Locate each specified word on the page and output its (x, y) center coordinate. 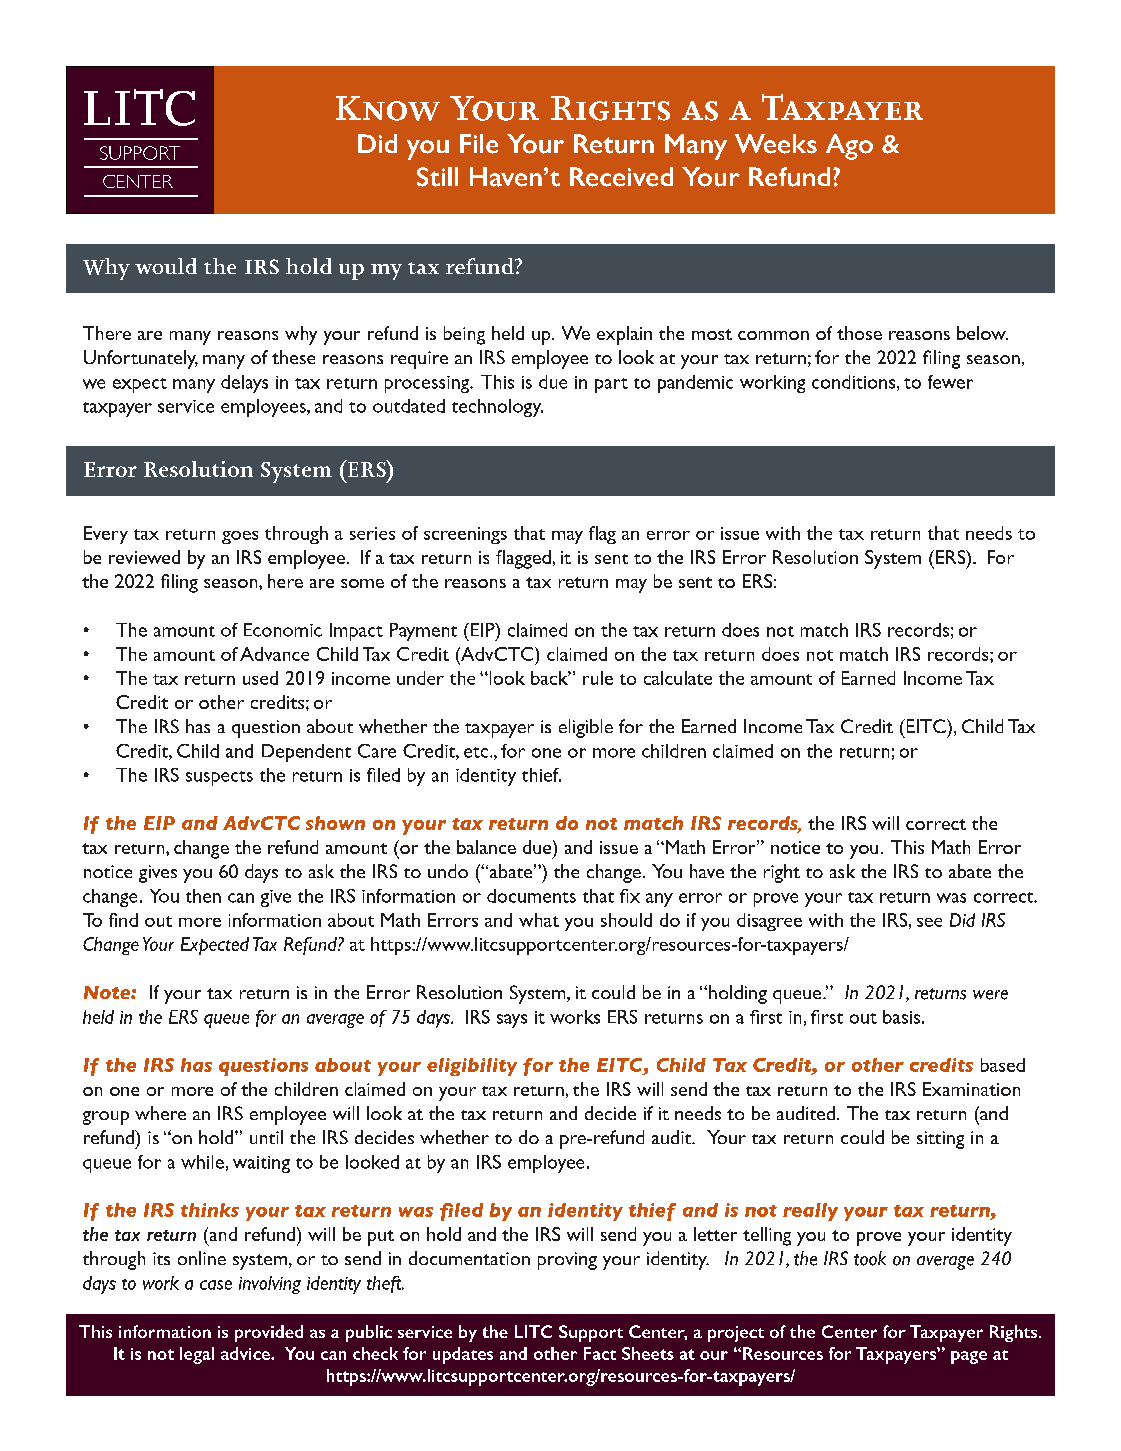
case (216, 1285)
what (539, 920)
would (166, 266)
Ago (849, 147)
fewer (950, 382)
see (929, 922)
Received (621, 177)
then (203, 896)
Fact (600, 1353)
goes (240, 537)
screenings (465, 535)
